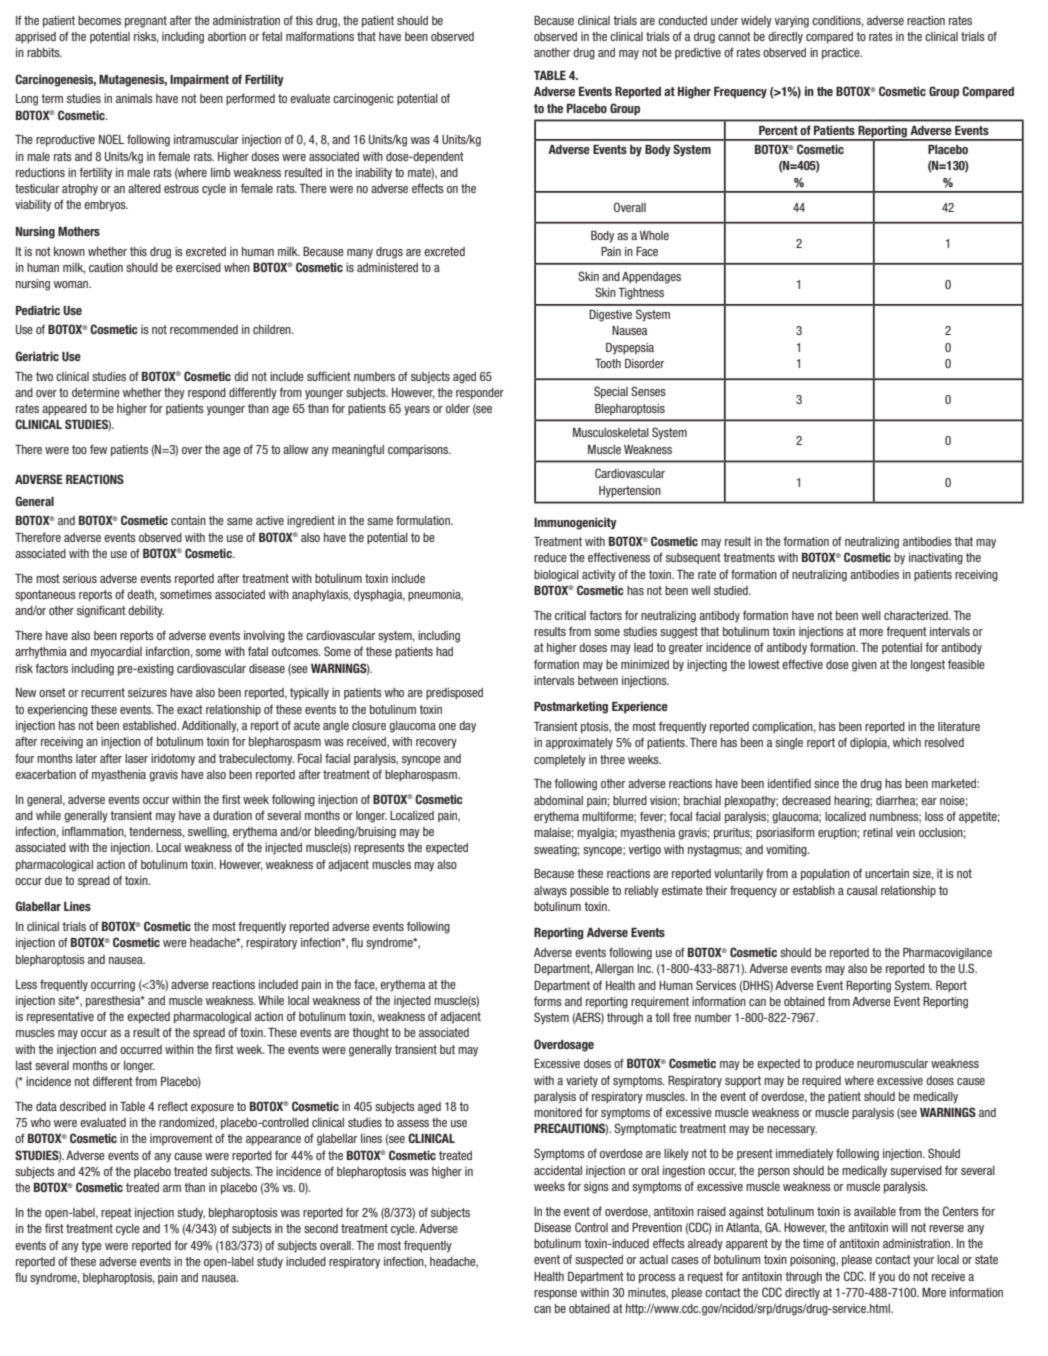 The height and width of the screenshot is (1356, 1048). Describe the element at coordinates (91, 1247) in the screenshot. I see `type` at that location.
